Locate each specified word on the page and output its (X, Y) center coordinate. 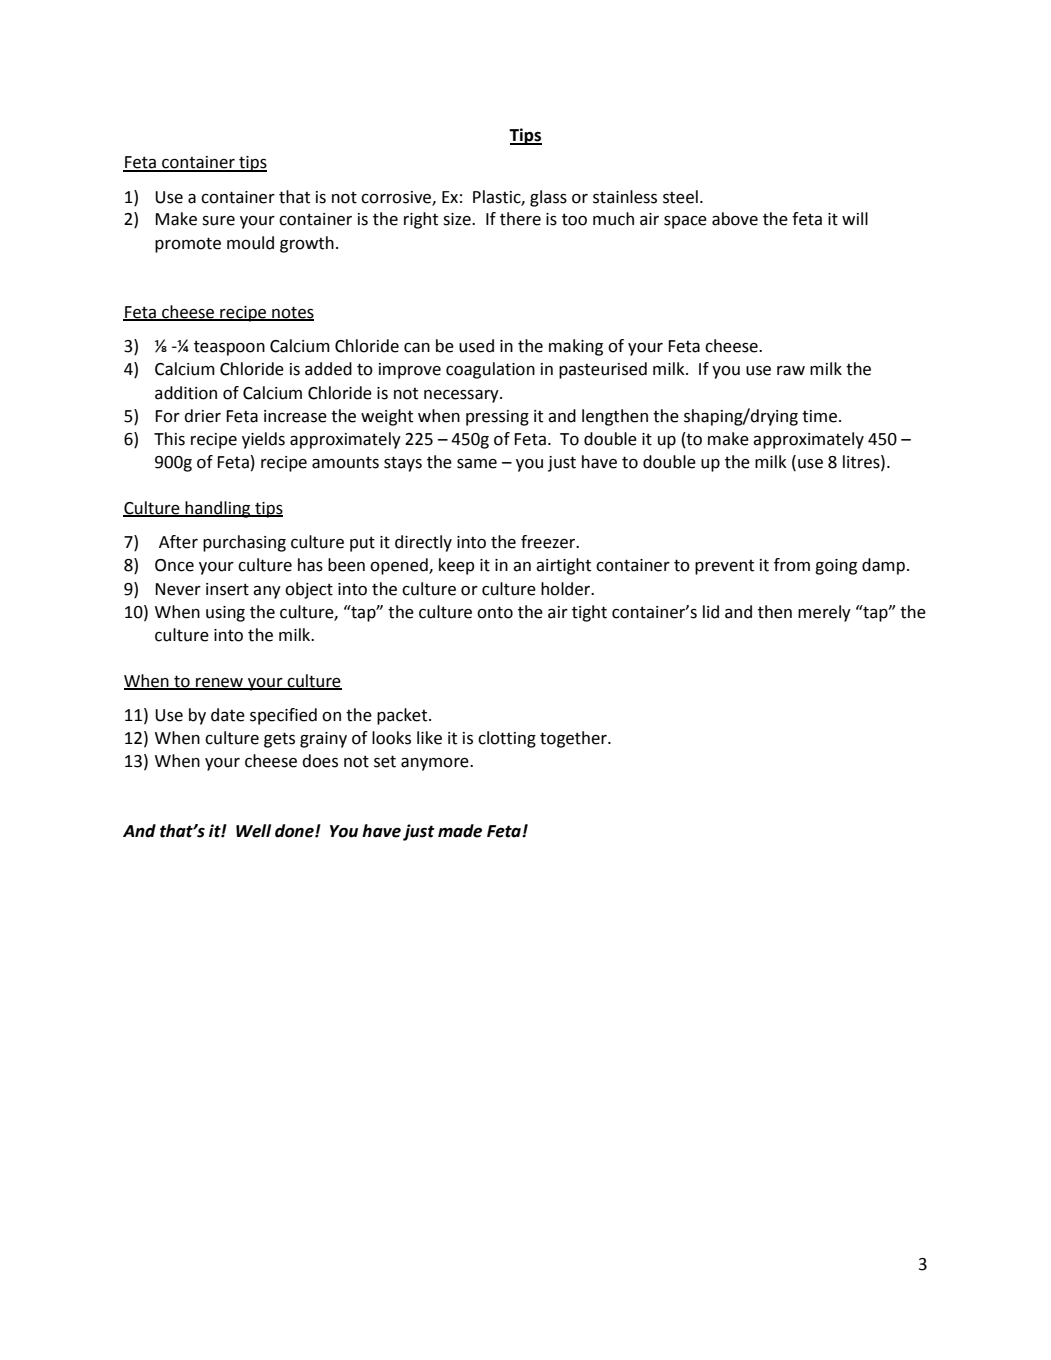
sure (218, 221)
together (574, 739)
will (855, 218)
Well (253, 831)
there (520, 219)
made (460, 831)
